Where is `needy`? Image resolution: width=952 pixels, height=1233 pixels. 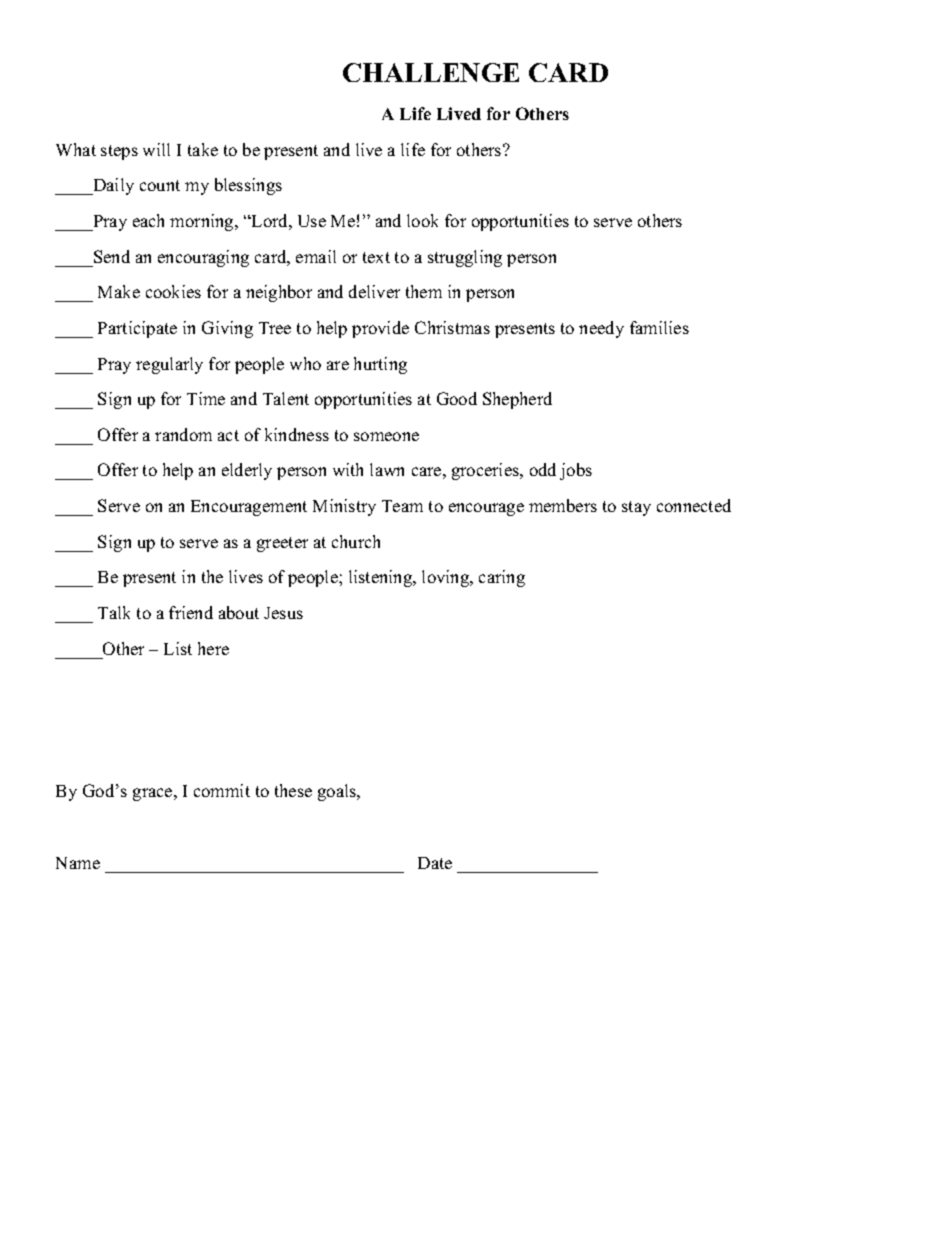 needy is located at coordinates (601, 329).
